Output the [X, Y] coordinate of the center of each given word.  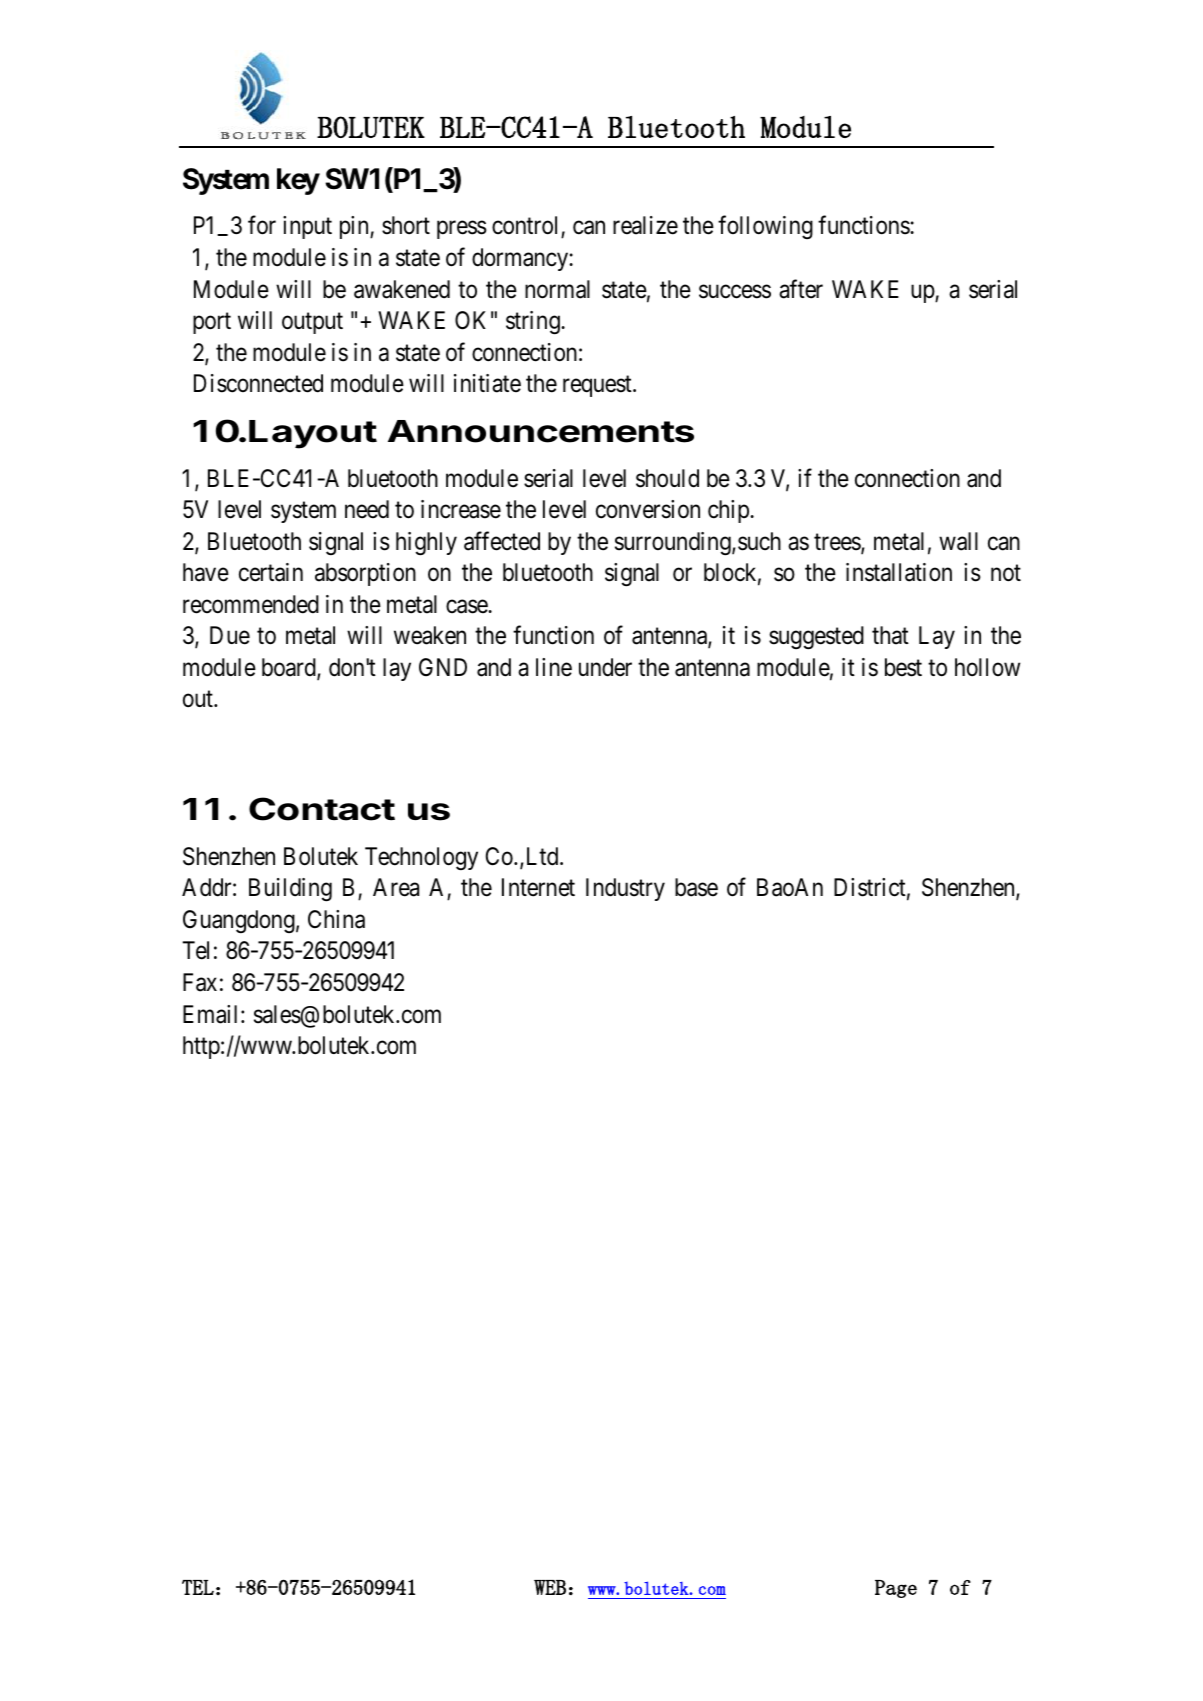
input [307, 227]
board [290, 668]
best [903, 667]
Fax [200, 982]
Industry [625, 889]
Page [896, 1589]
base [696, 887]
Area [396, 887]
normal [557, 289]
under [605, 667]
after [801, 289]
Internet [538, 887]
